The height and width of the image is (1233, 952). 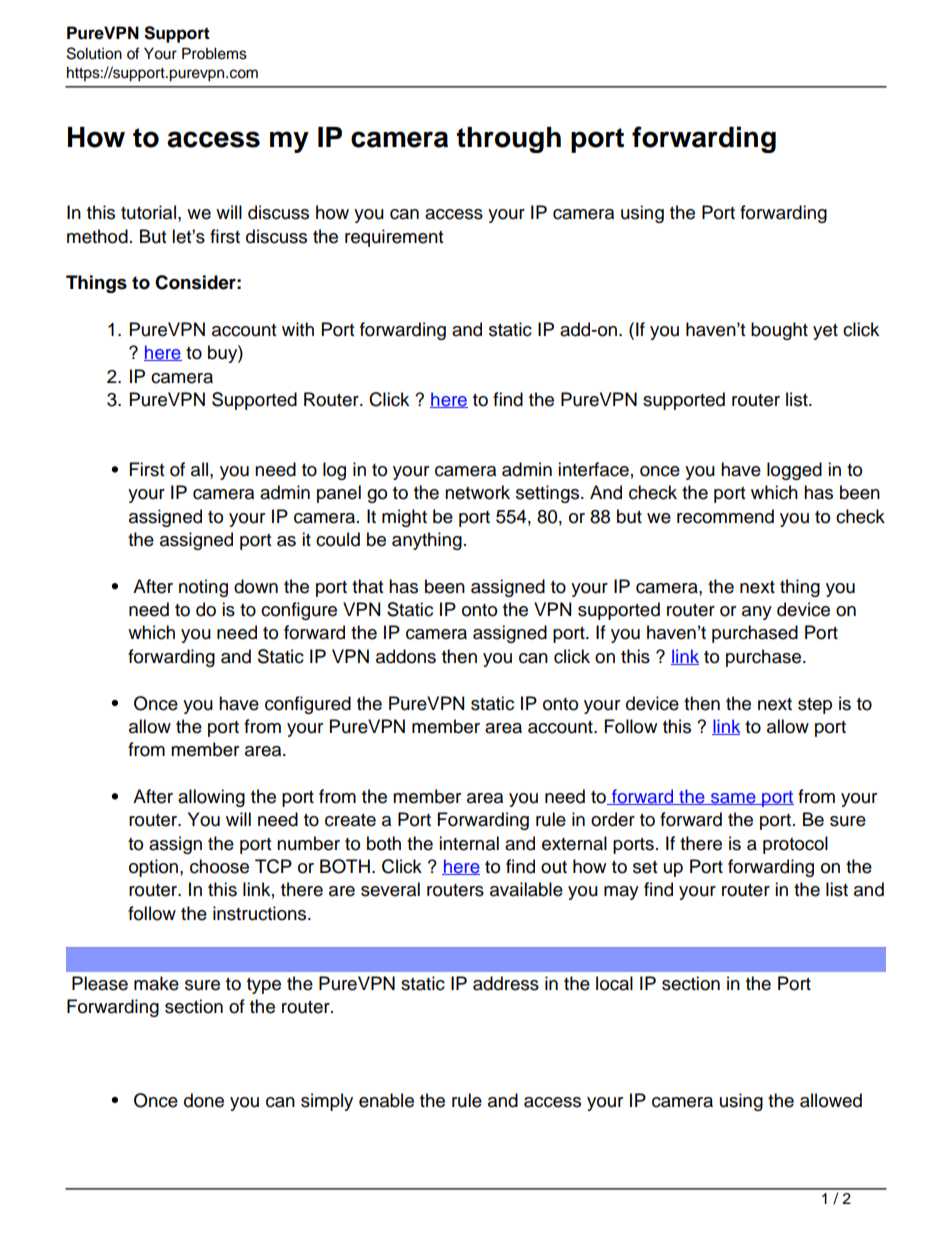 What do you see at coordinates (386, 1100) in the image?
I see `enable` at bounding box center [386, 1100].
